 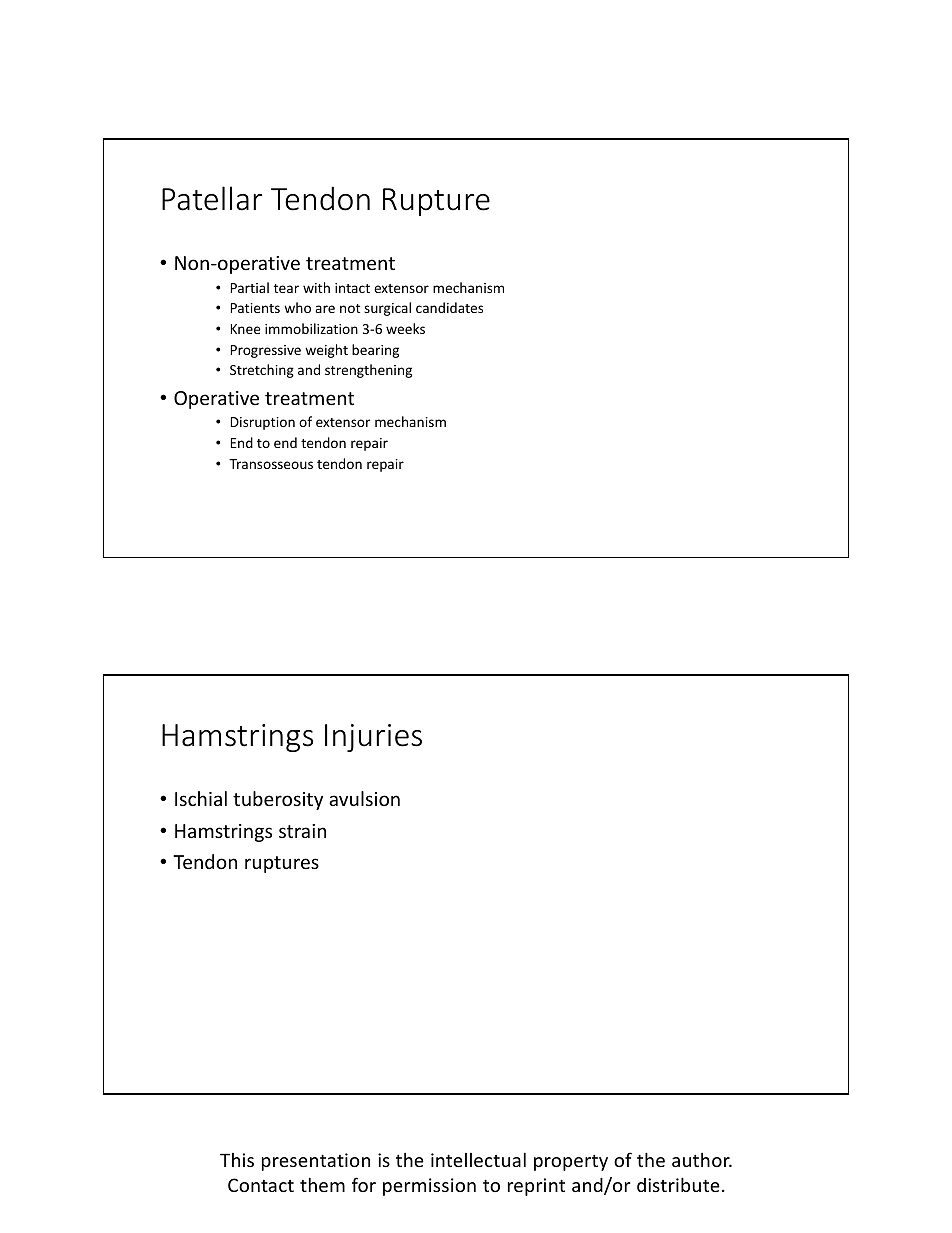 I want to click on bearing, so click(x=375, y=351).
